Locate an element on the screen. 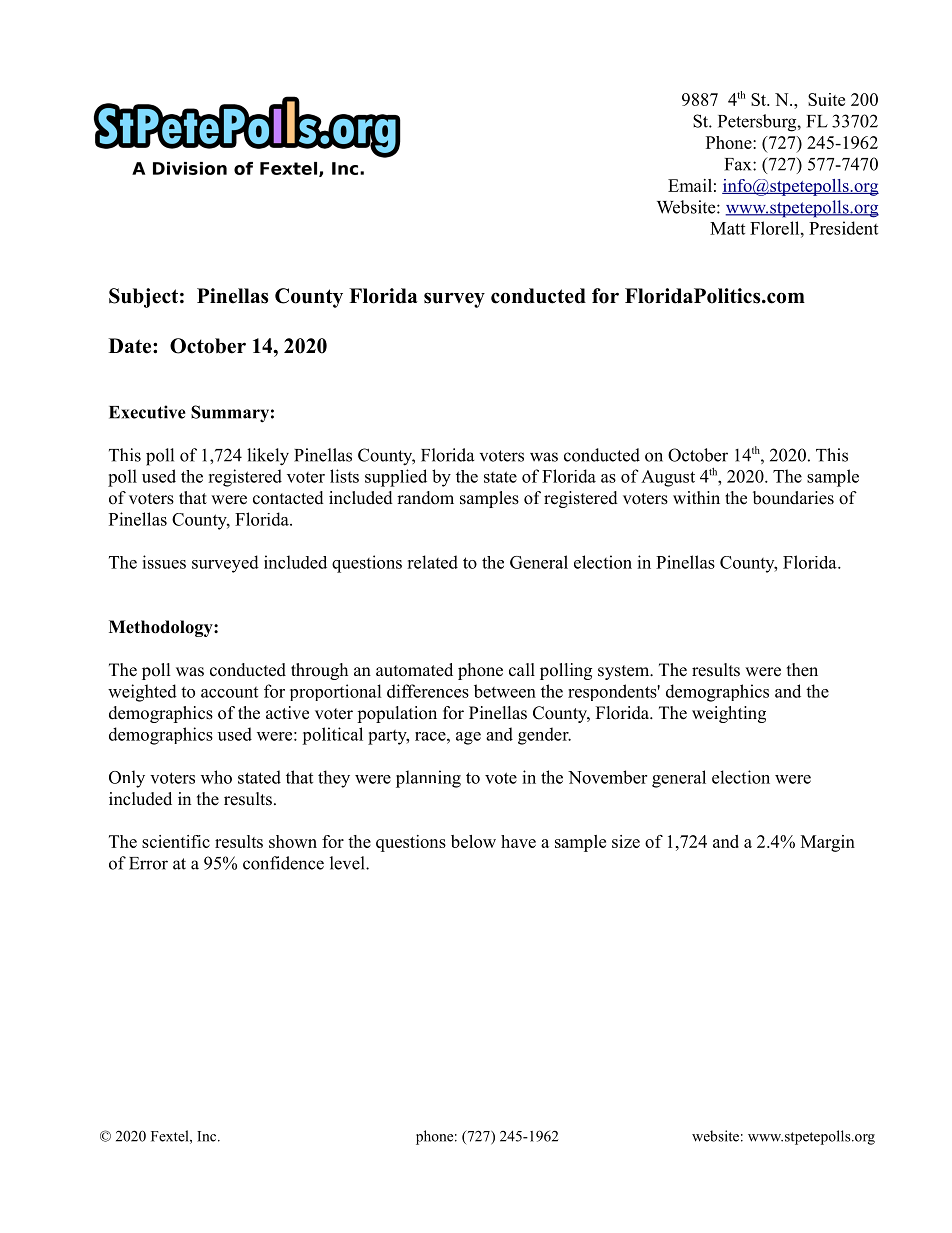  boundaries is located at coordinates (793, 498).
